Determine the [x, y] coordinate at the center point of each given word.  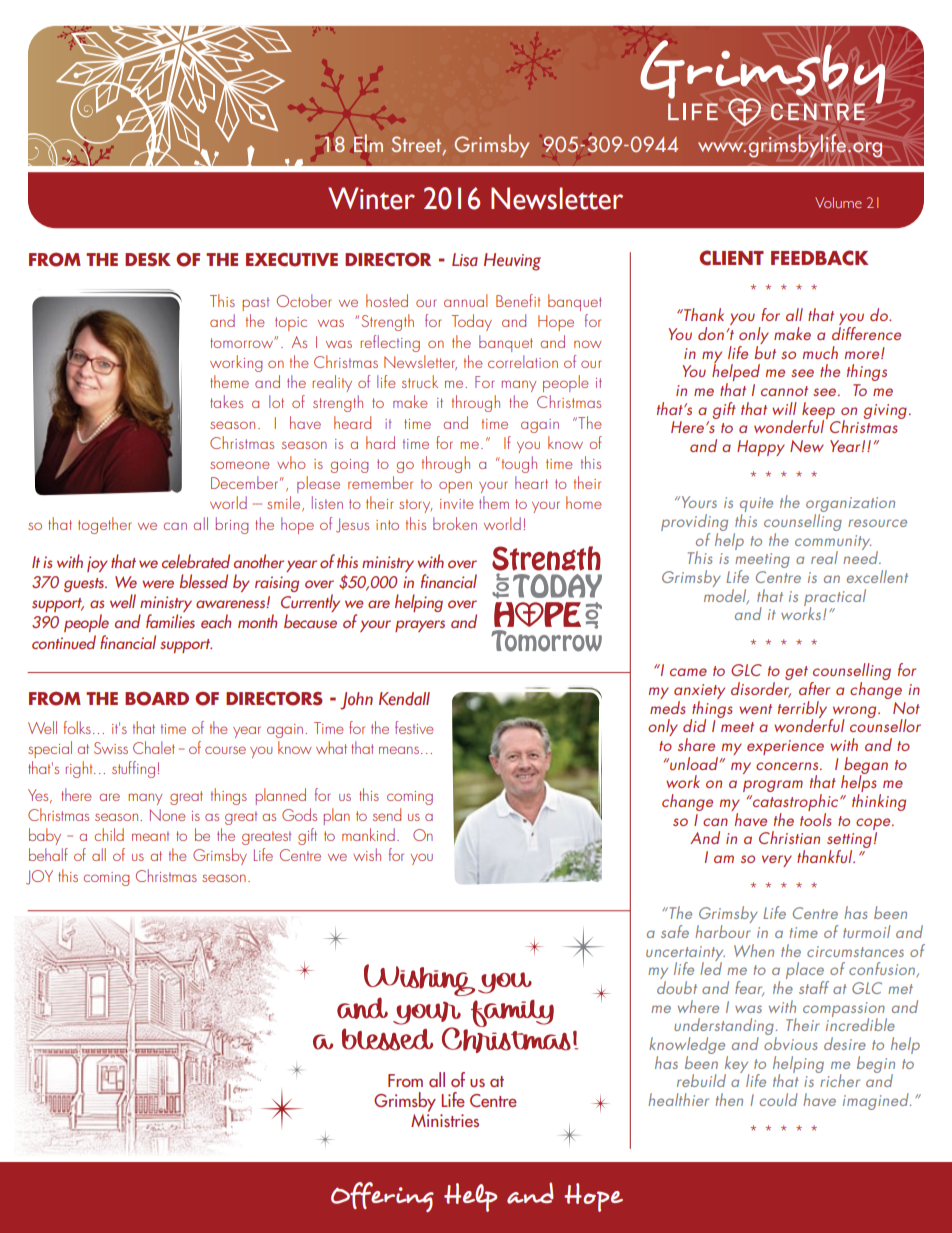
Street [417, 145]
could [779, 1099]
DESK [148, 260]
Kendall [404, 699]
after [814, 688]
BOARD [157, 698]
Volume [838, 202]
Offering [382, 1197]
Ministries [445, 1119]
